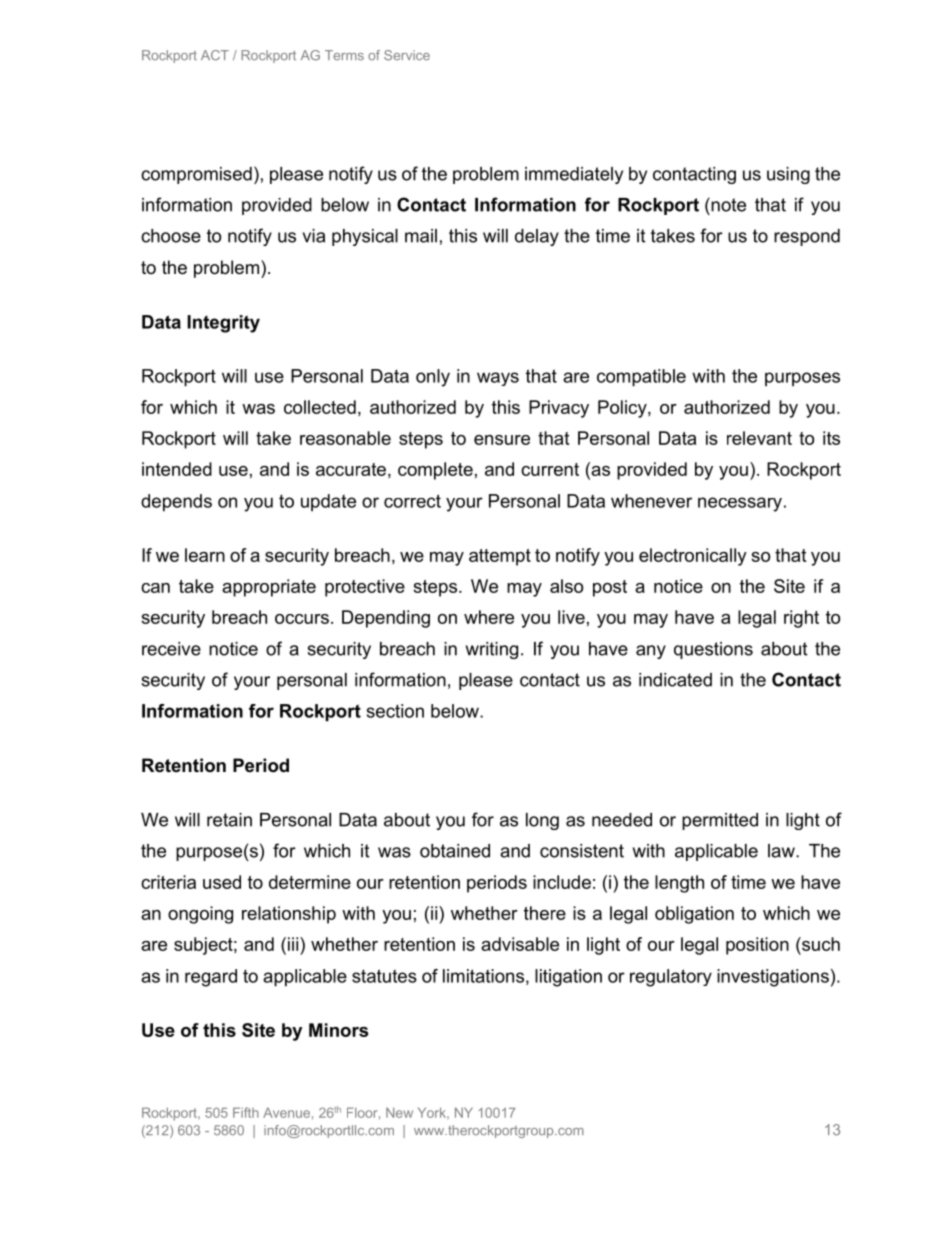  I want to click on using, so click(788, 175).
